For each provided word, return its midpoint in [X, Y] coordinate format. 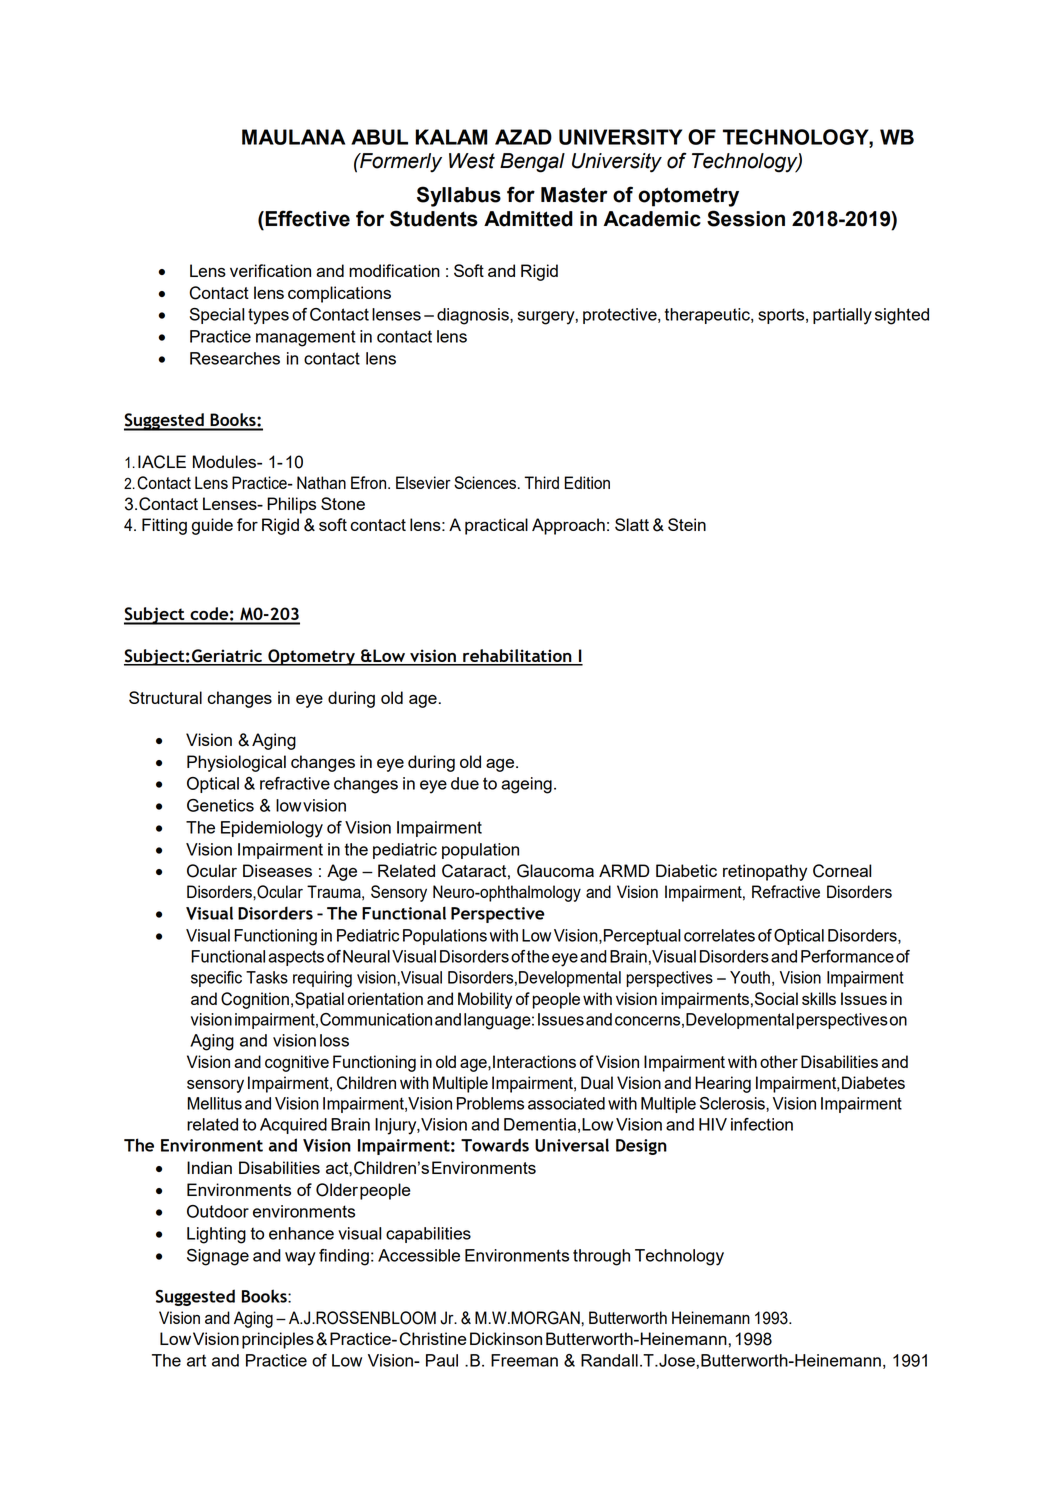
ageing [526, 785]
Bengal [532, 163]
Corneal [842, 871]
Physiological [236, 763]
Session [746, 218]
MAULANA [293, 137]
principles [278, 1340]
